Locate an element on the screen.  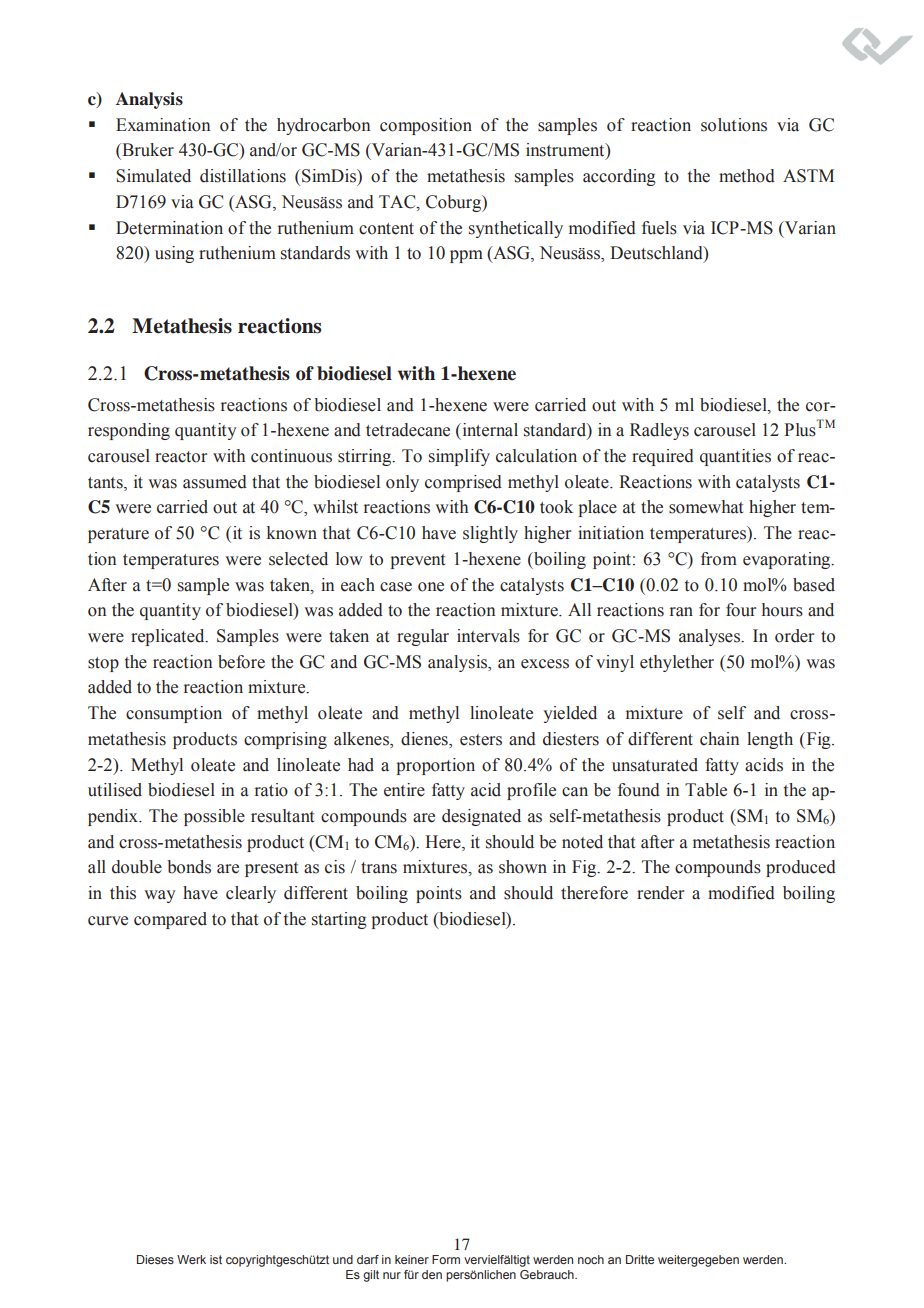
slightly is located at coordinates (490, 534).
